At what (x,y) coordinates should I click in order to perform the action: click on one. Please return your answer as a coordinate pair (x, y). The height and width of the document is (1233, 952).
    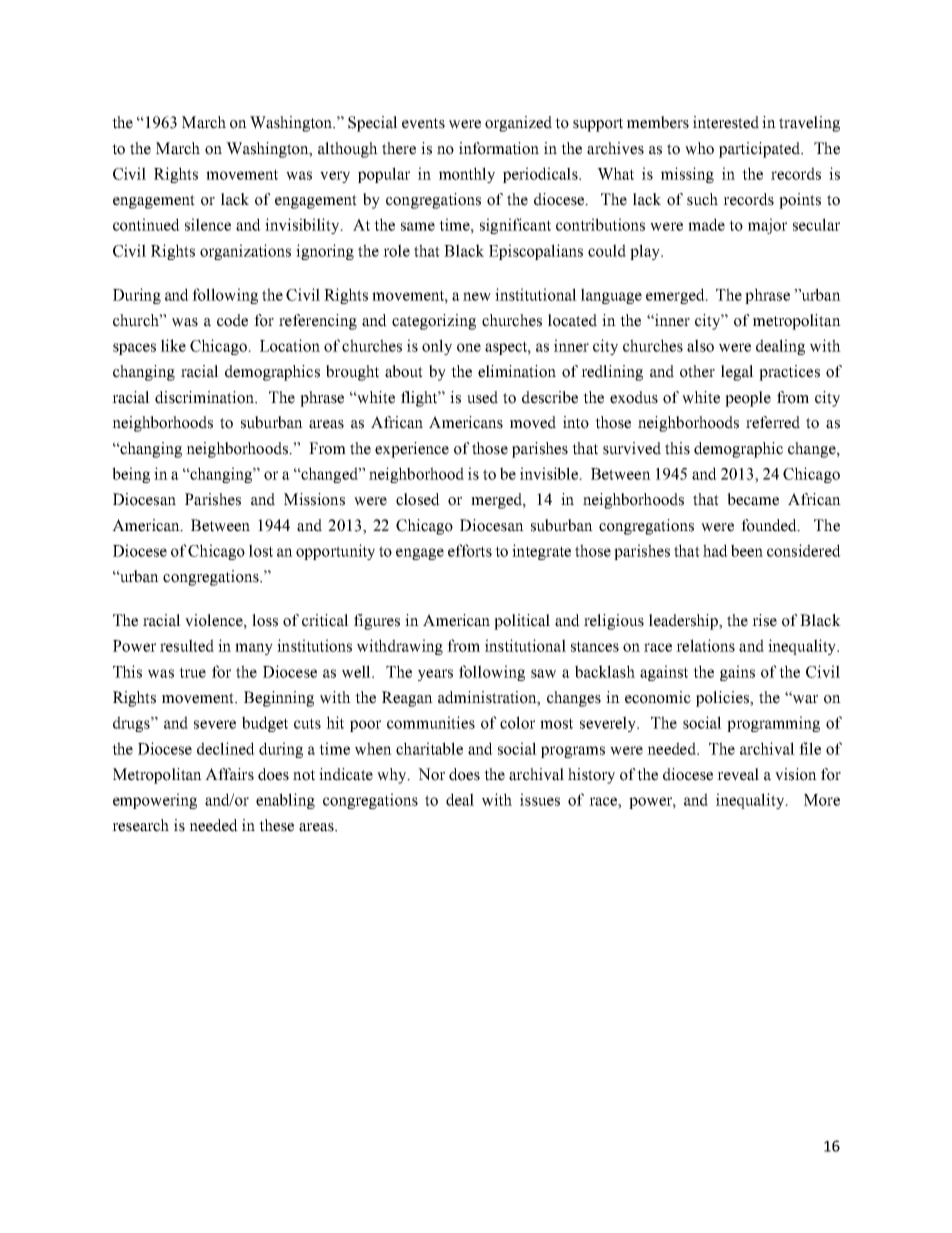
    Looking at the image, I should click on (469, 347).
